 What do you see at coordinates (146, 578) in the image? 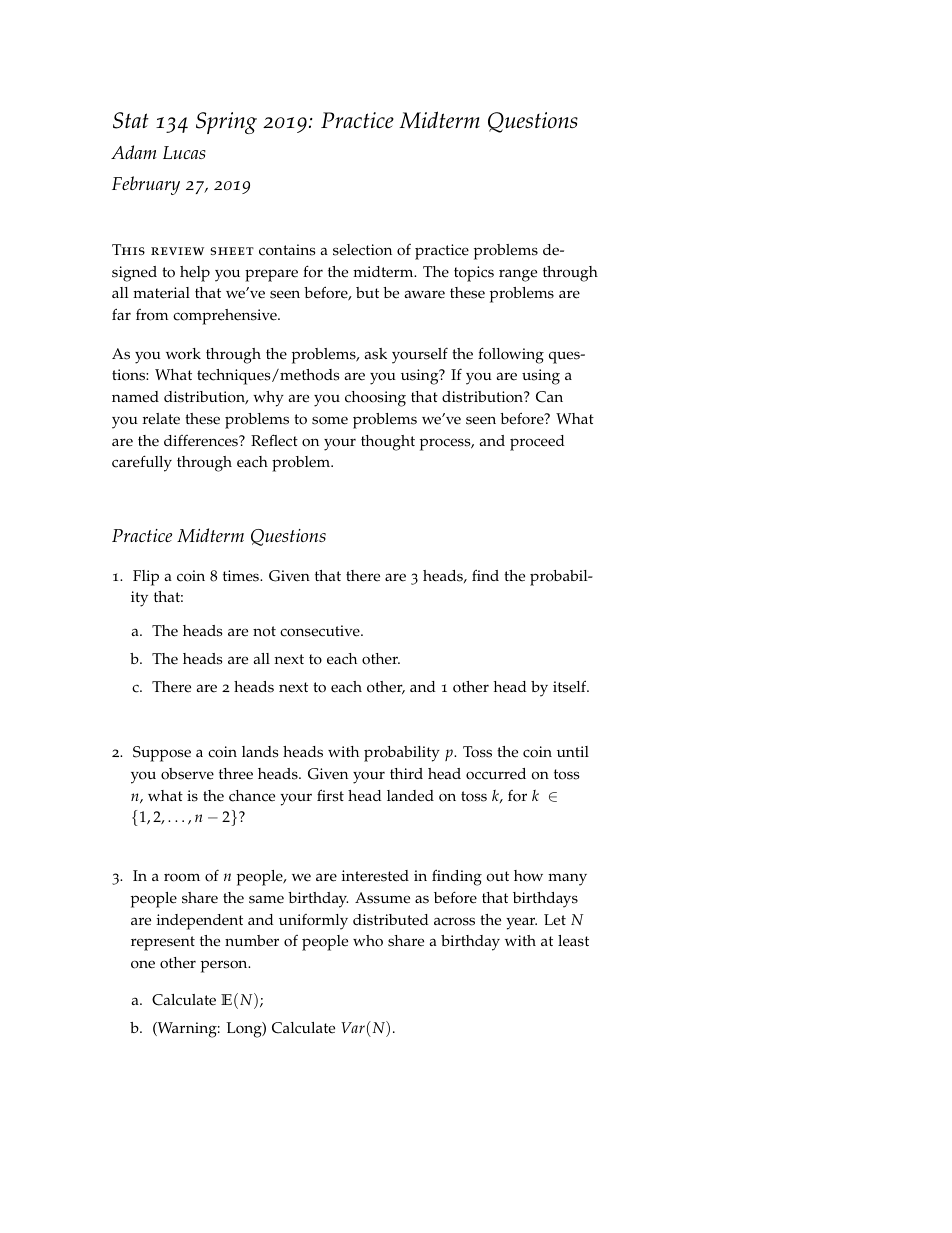
I see `Flip` at bounding box center [146, 578].
